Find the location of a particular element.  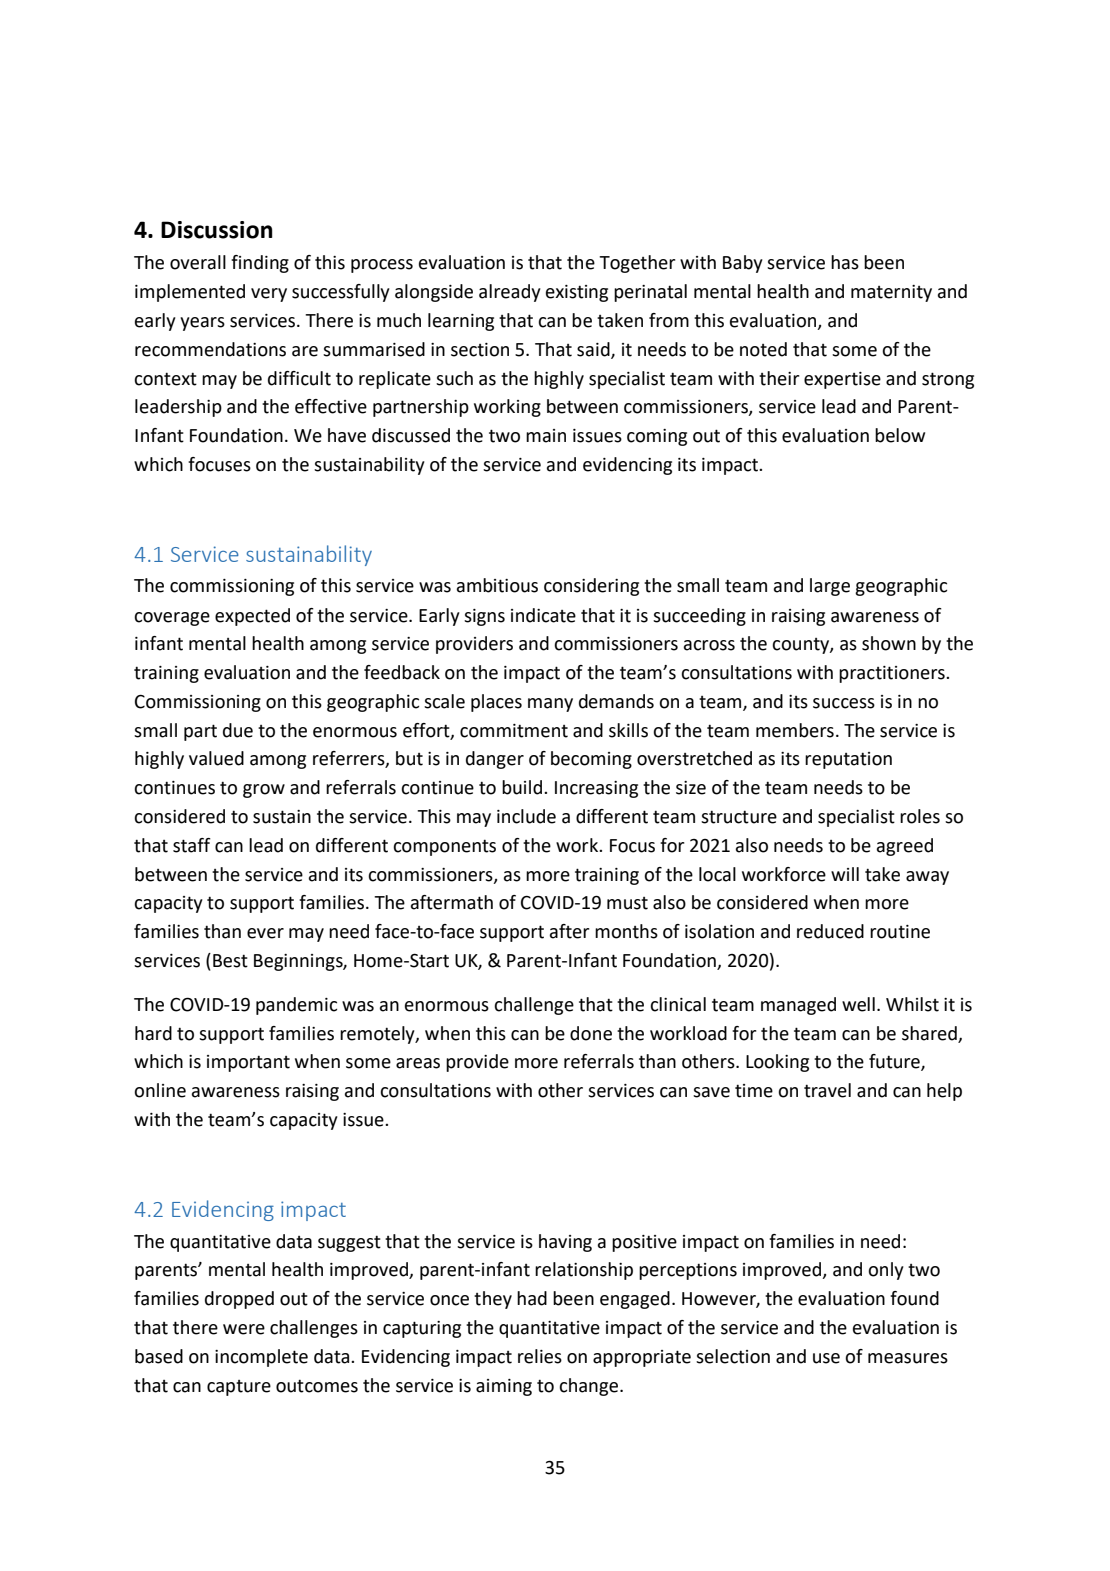

indicate is located at coordinates (543, 615).
